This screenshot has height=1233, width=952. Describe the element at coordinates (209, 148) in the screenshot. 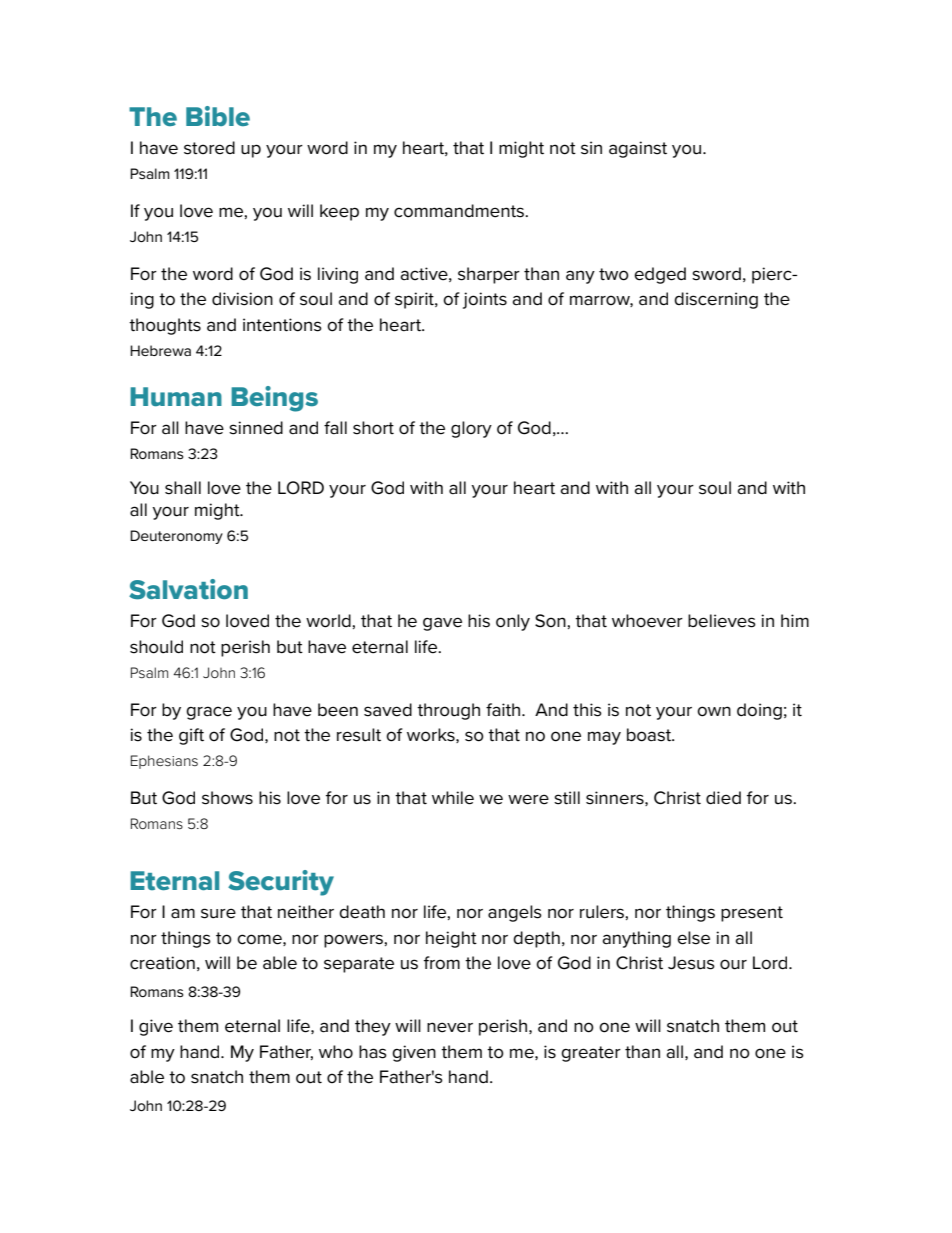

I see `stored` at that location.
